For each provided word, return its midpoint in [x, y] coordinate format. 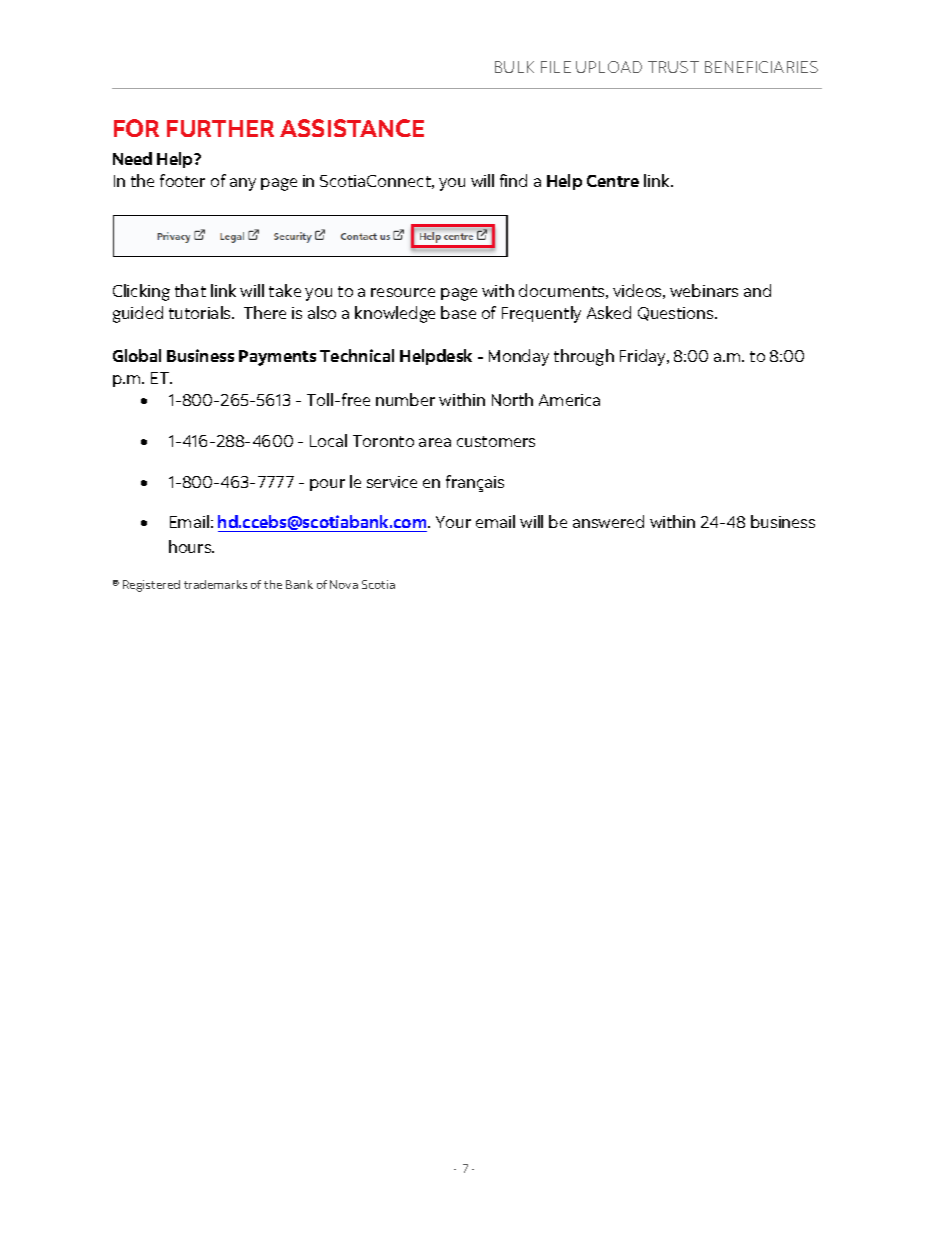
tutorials [201, 312]
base [458, 312]
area [435, 442]
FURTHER [220, 128]
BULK [514, 67]
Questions [677, 314]
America [569, 400]
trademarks [215, 584]
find [513, 180]
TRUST [673, 67]
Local [328, 440]
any [243, 184]
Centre [613, 181]
